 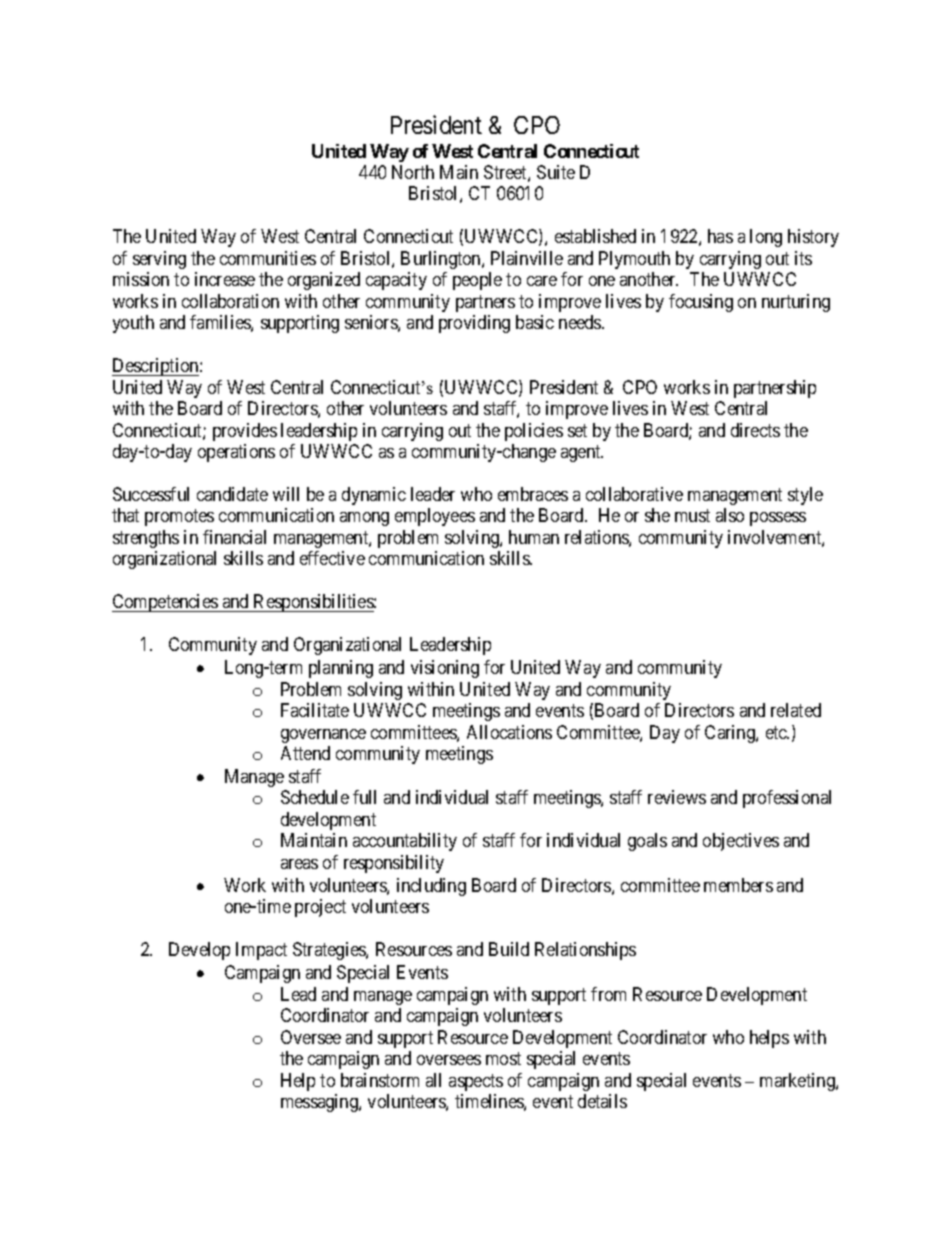 What do you see at coordinates (796, 710) in the document?
I see `related` at bounding box center [796, 710].
